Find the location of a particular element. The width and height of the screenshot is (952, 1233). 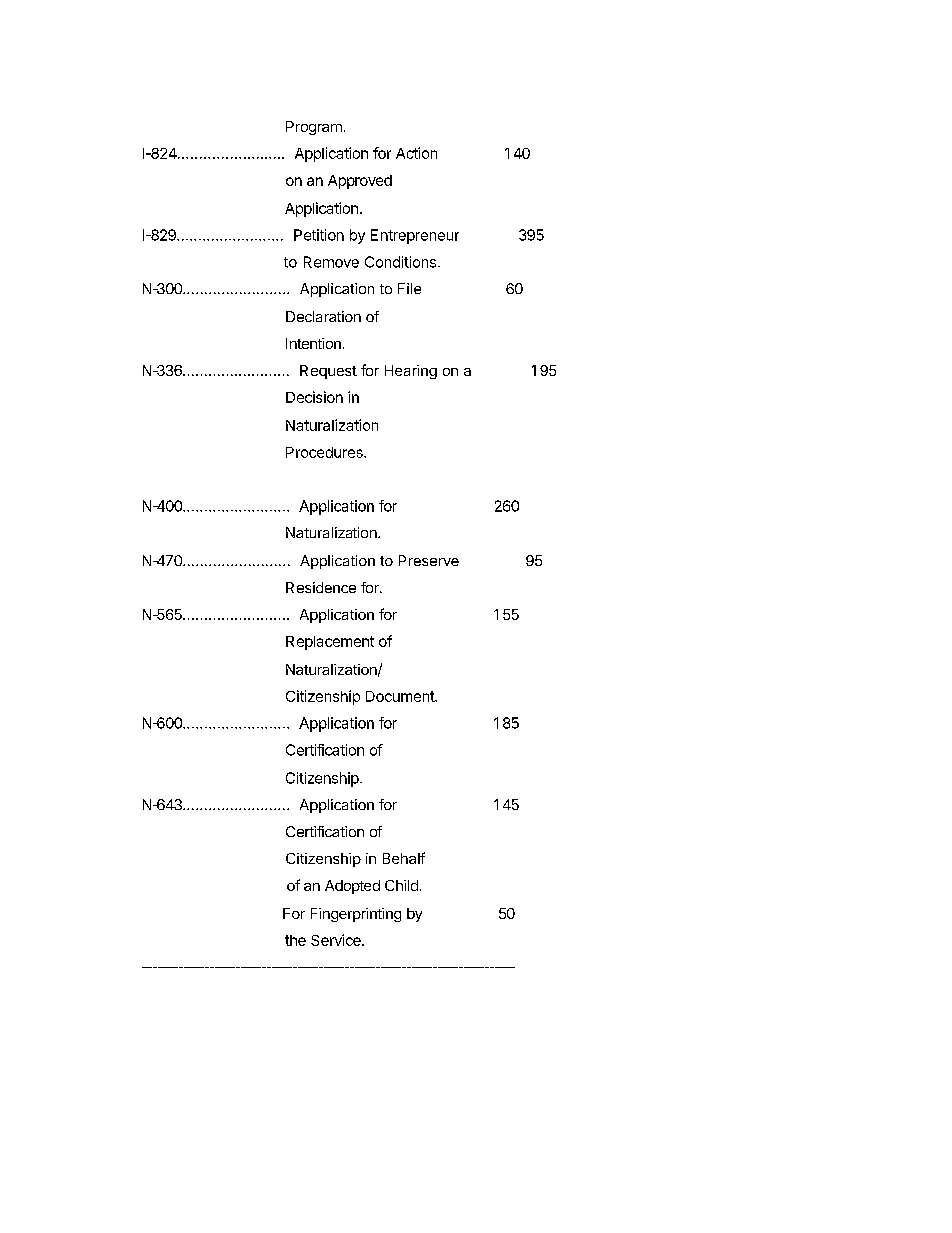

Approved is located at coordinates (360, 182).
